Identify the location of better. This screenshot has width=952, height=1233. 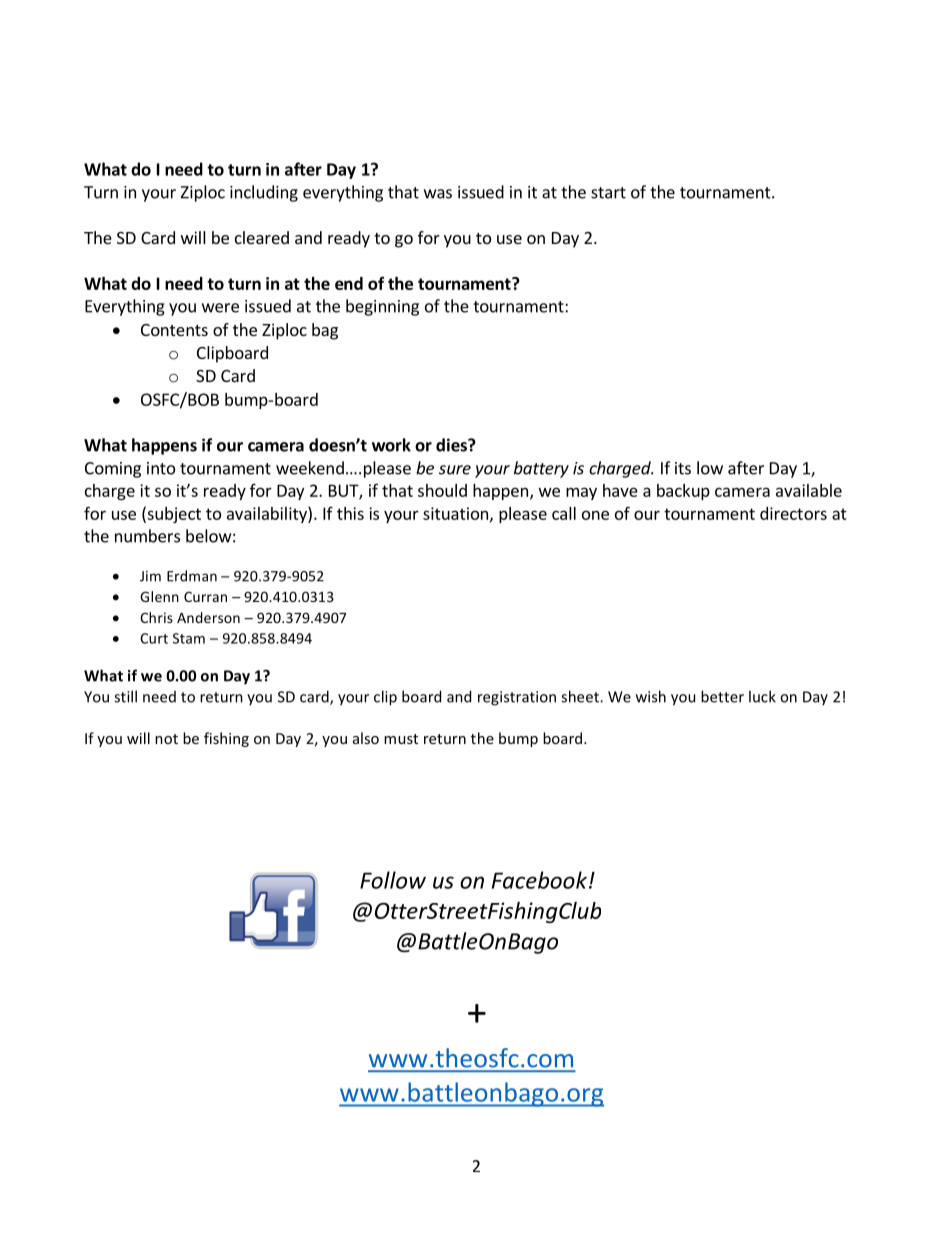
(722, 696).
